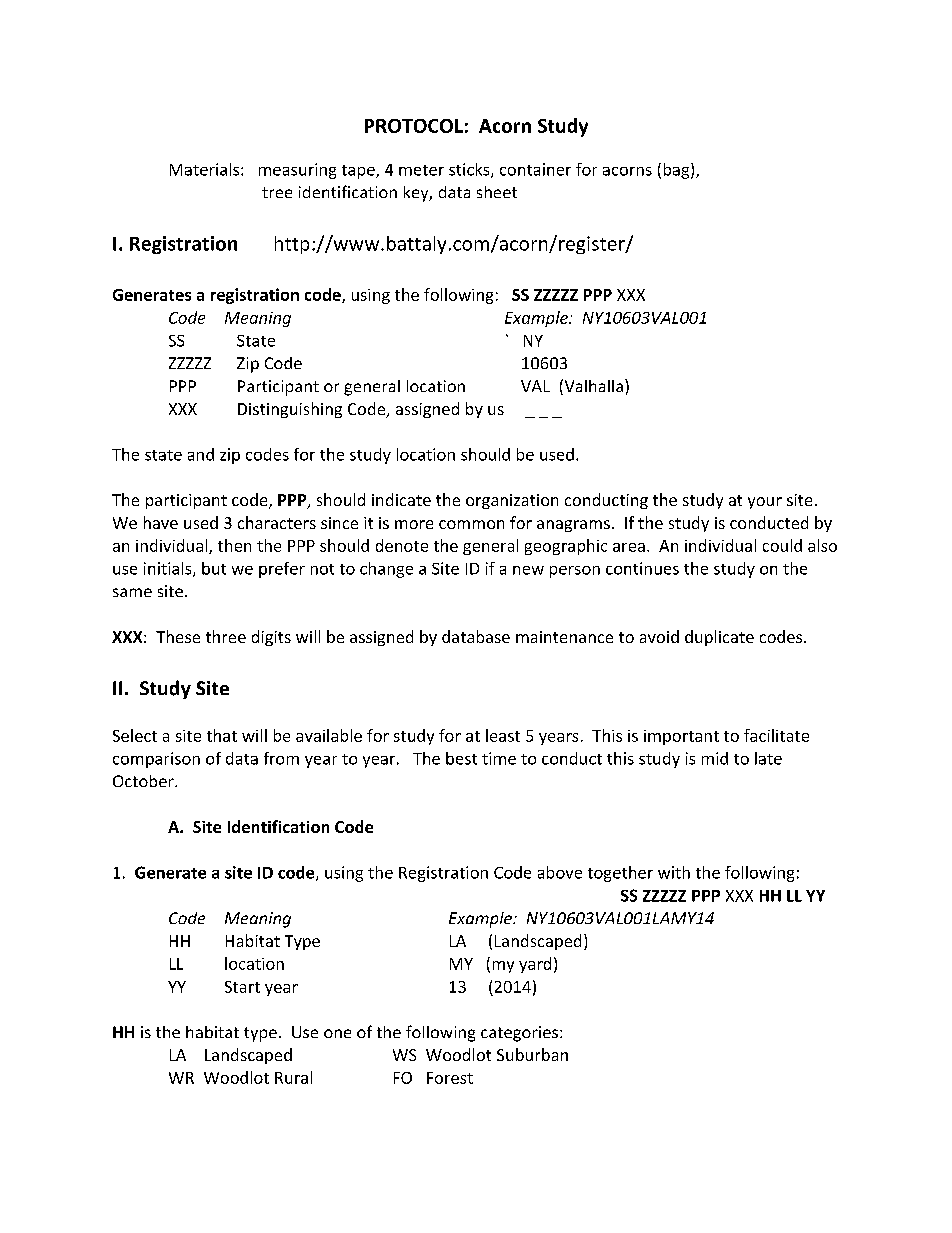 This page has width=952, height=1233. I want to click on Materials, so click(206, 169).
